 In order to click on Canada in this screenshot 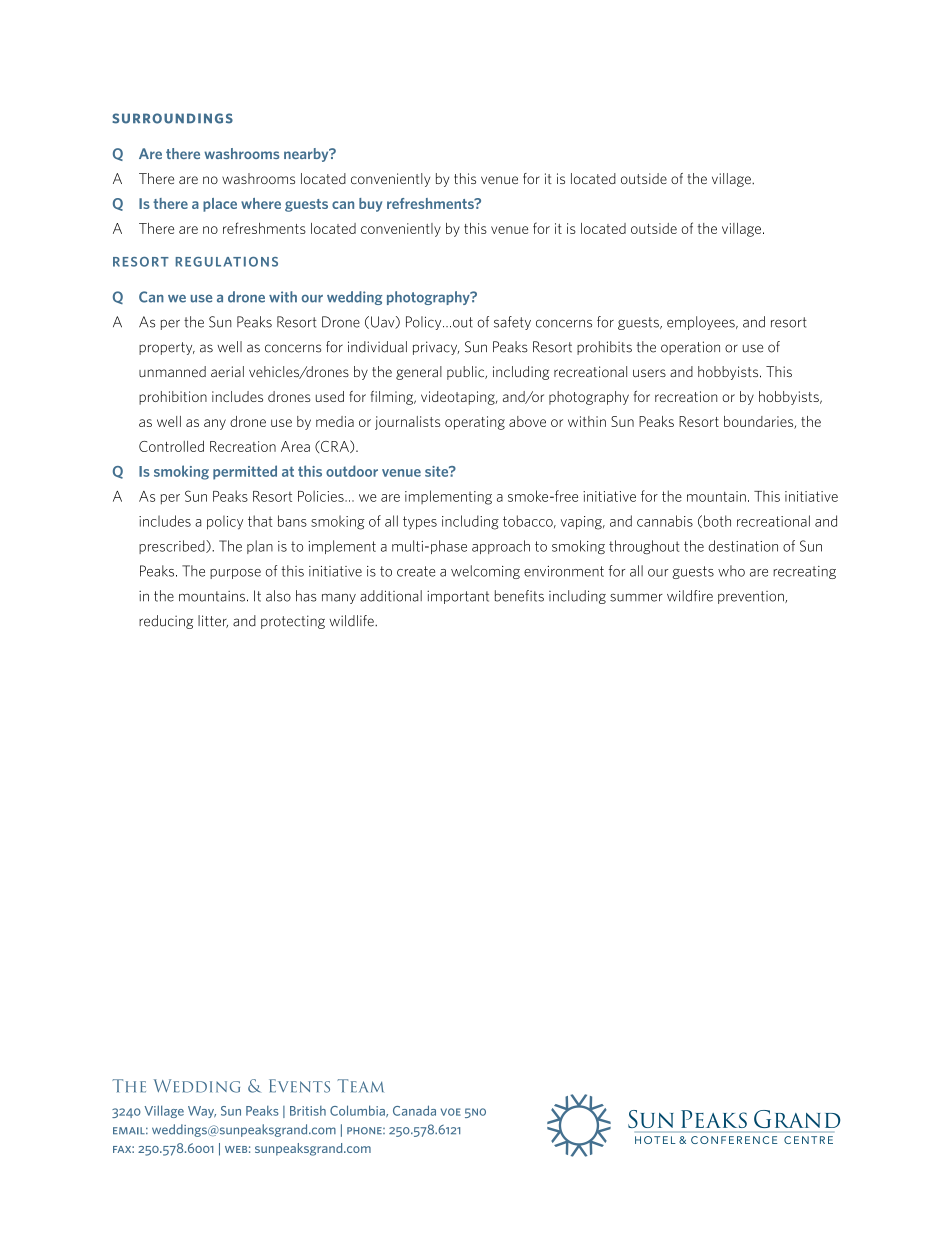, I will do `click(414, 1110)`.
